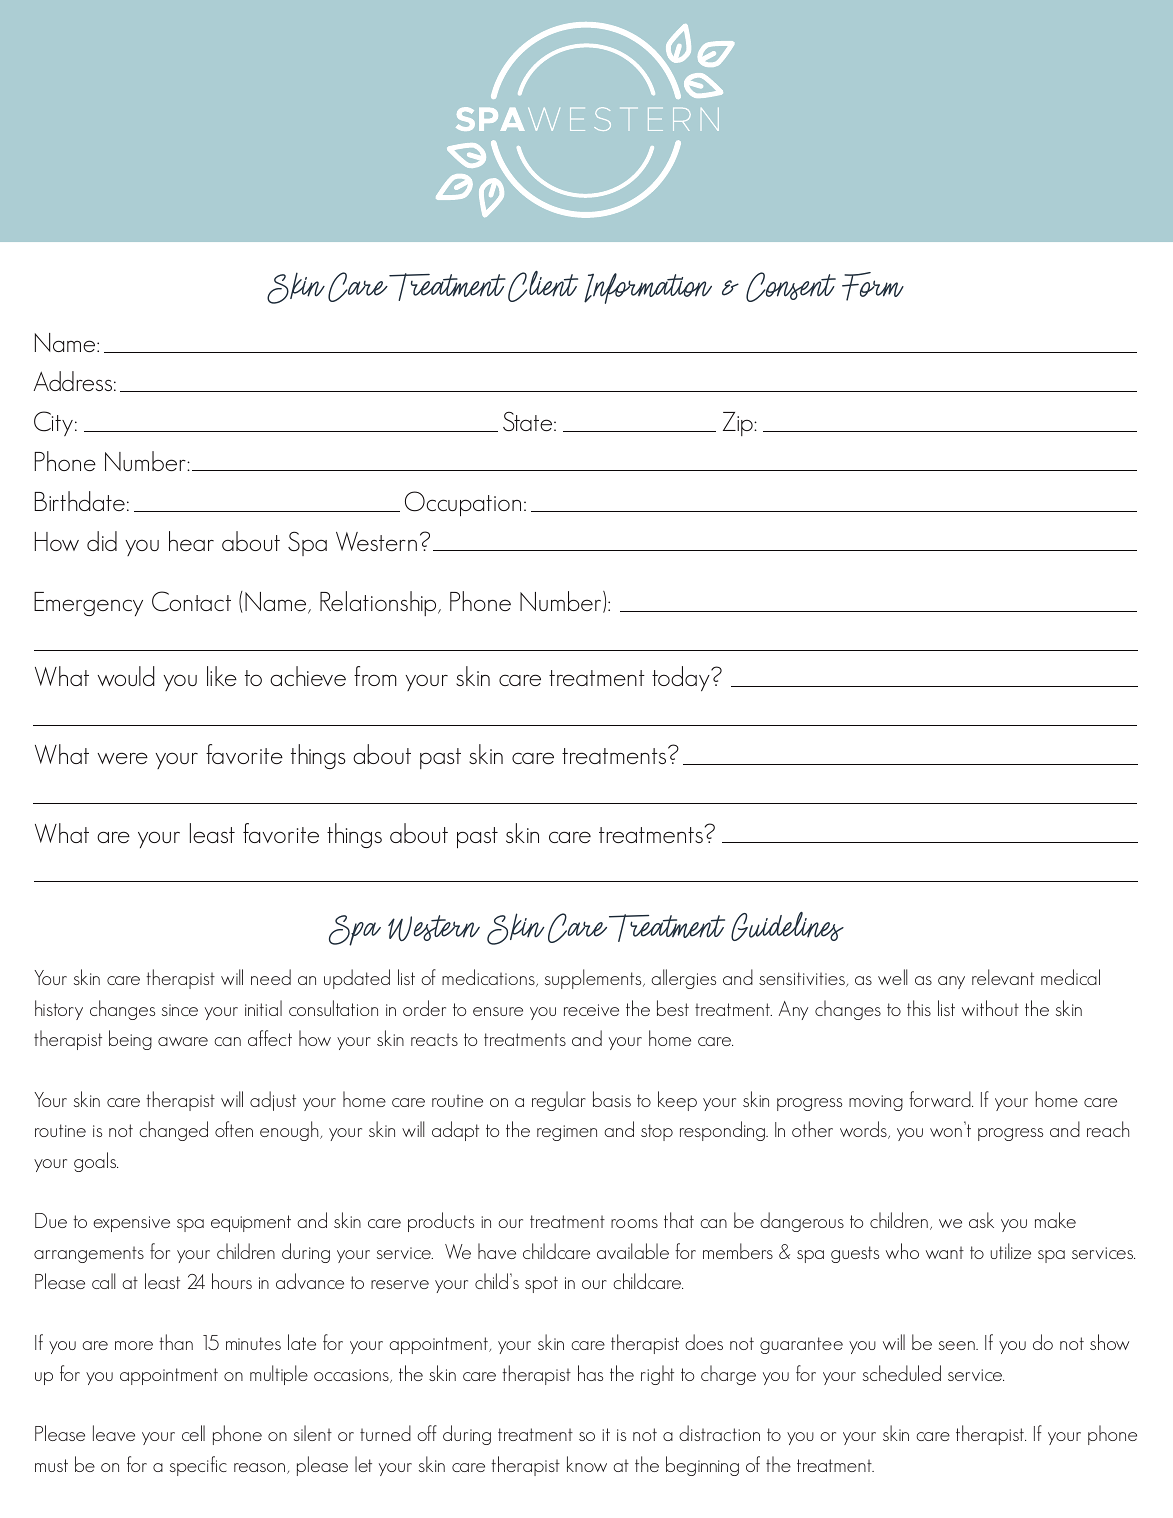 This screenshot has width=1173, height=1518. I want to click on like, so click(222, 676).
